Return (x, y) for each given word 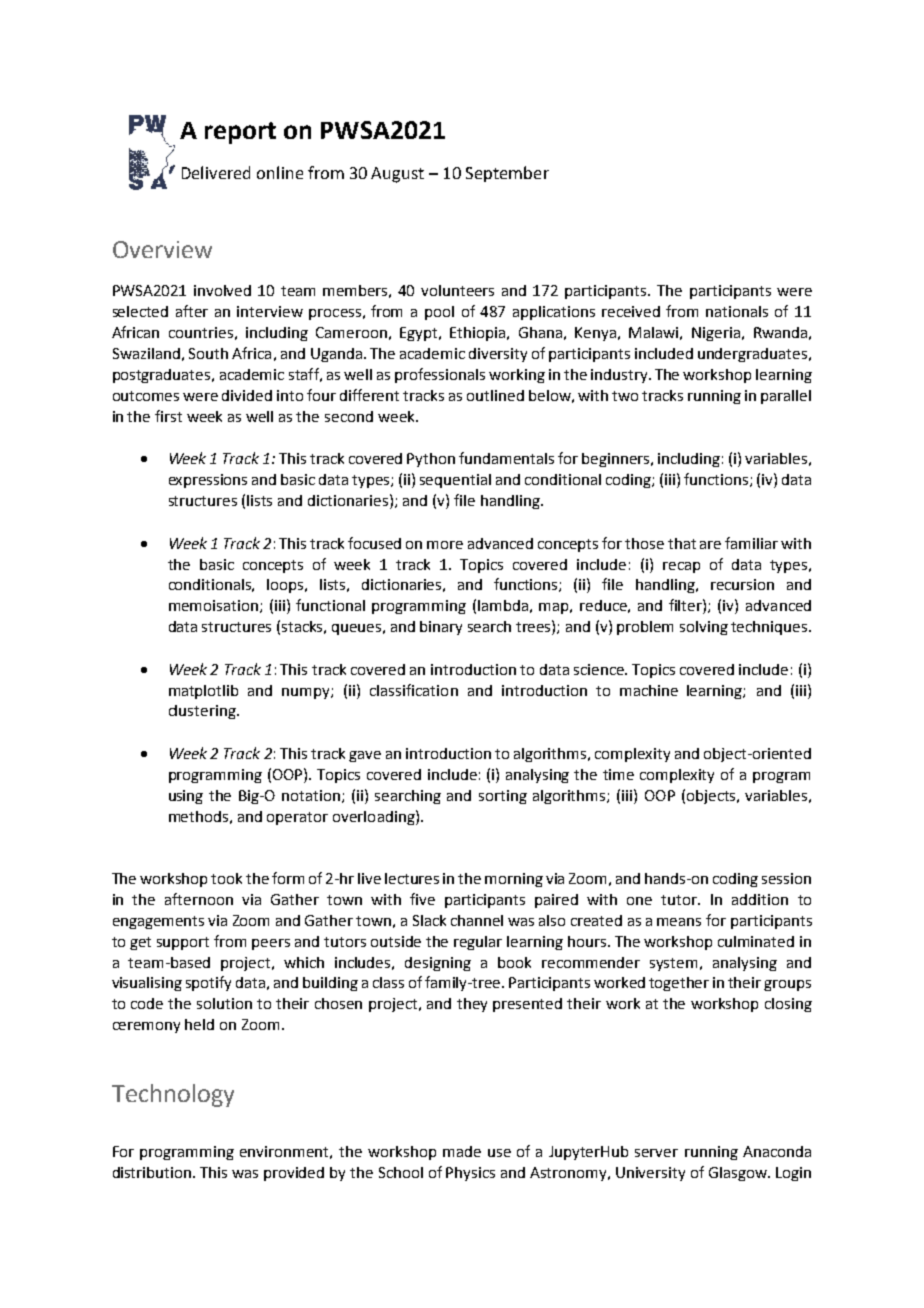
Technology (173, 1095)
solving (704, 628)
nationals (737, 311)
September (507, 174)
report (240, 133)
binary (441, 628)
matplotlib (203, 692)
